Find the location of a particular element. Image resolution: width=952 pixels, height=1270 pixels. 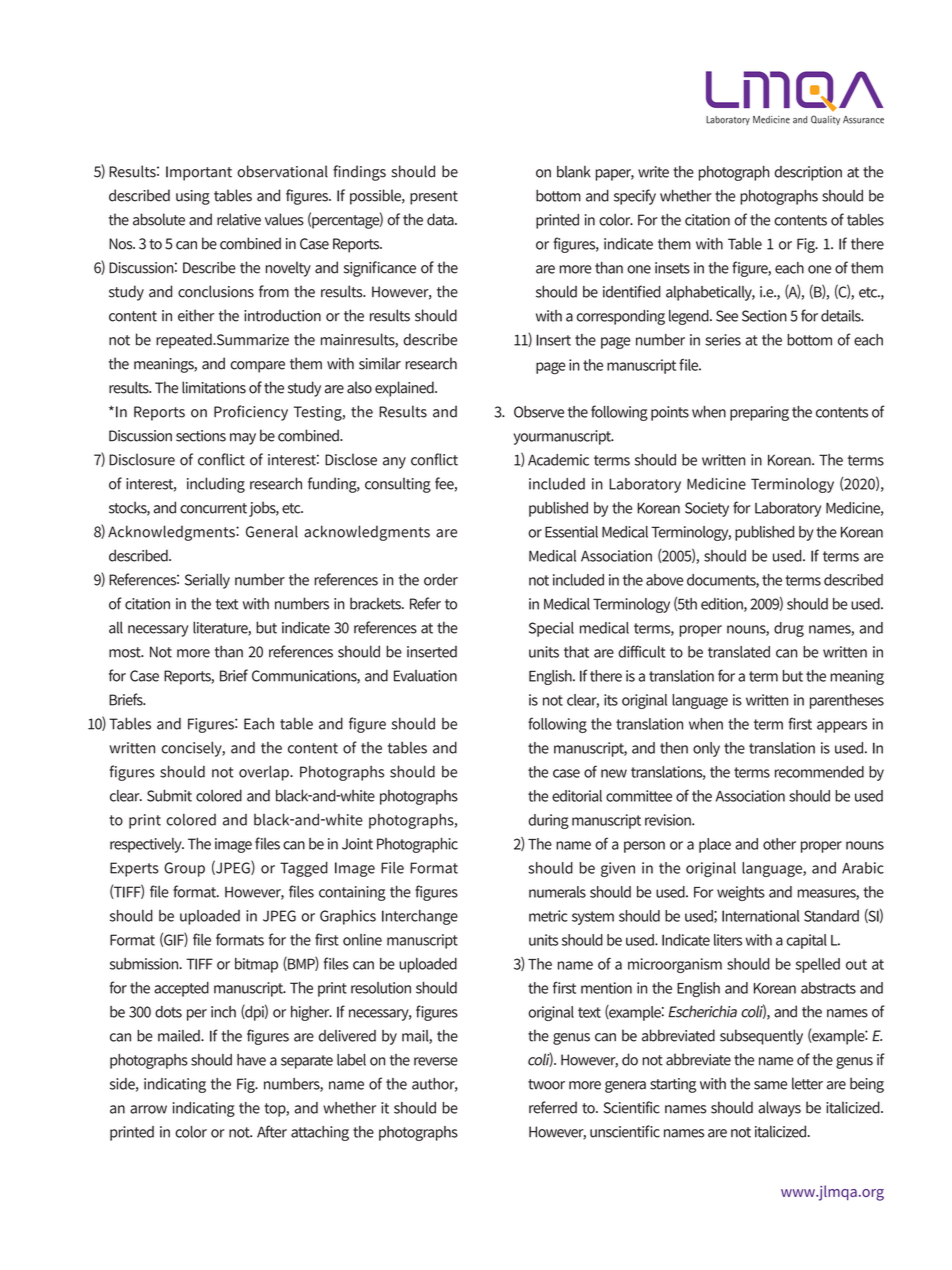

After is located at coordinates (272, 1131).
